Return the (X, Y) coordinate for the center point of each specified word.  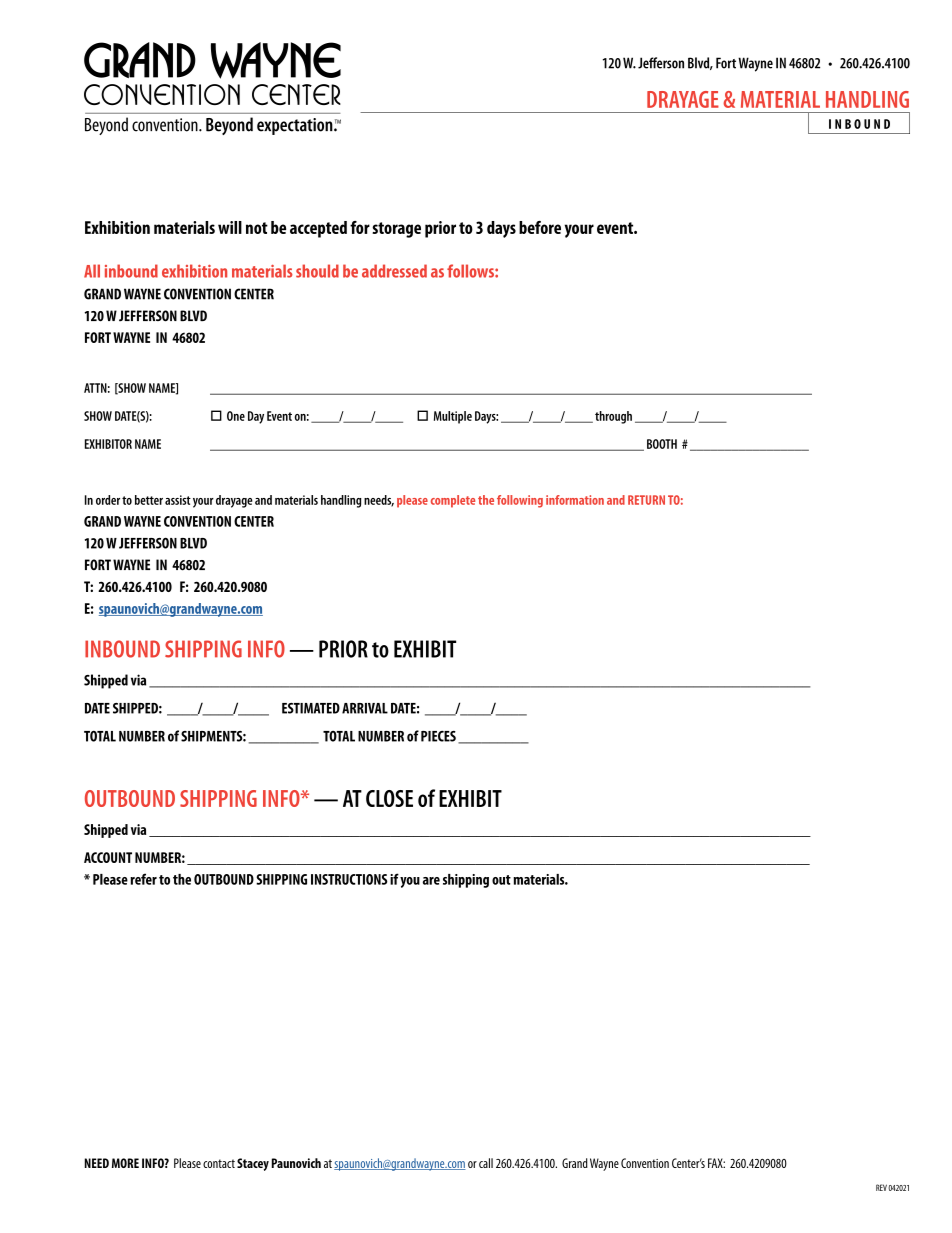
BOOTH (662, 444)
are (431, 881)
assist (178, 500)
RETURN (646, 500)
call (486, 1163)
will (230, 227)
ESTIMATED (311, 708)
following (520, 501)
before (540, 227)
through (613, 417)
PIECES (438, 736)
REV (881, 1187)
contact (219, 1163)
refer (143, 879)
